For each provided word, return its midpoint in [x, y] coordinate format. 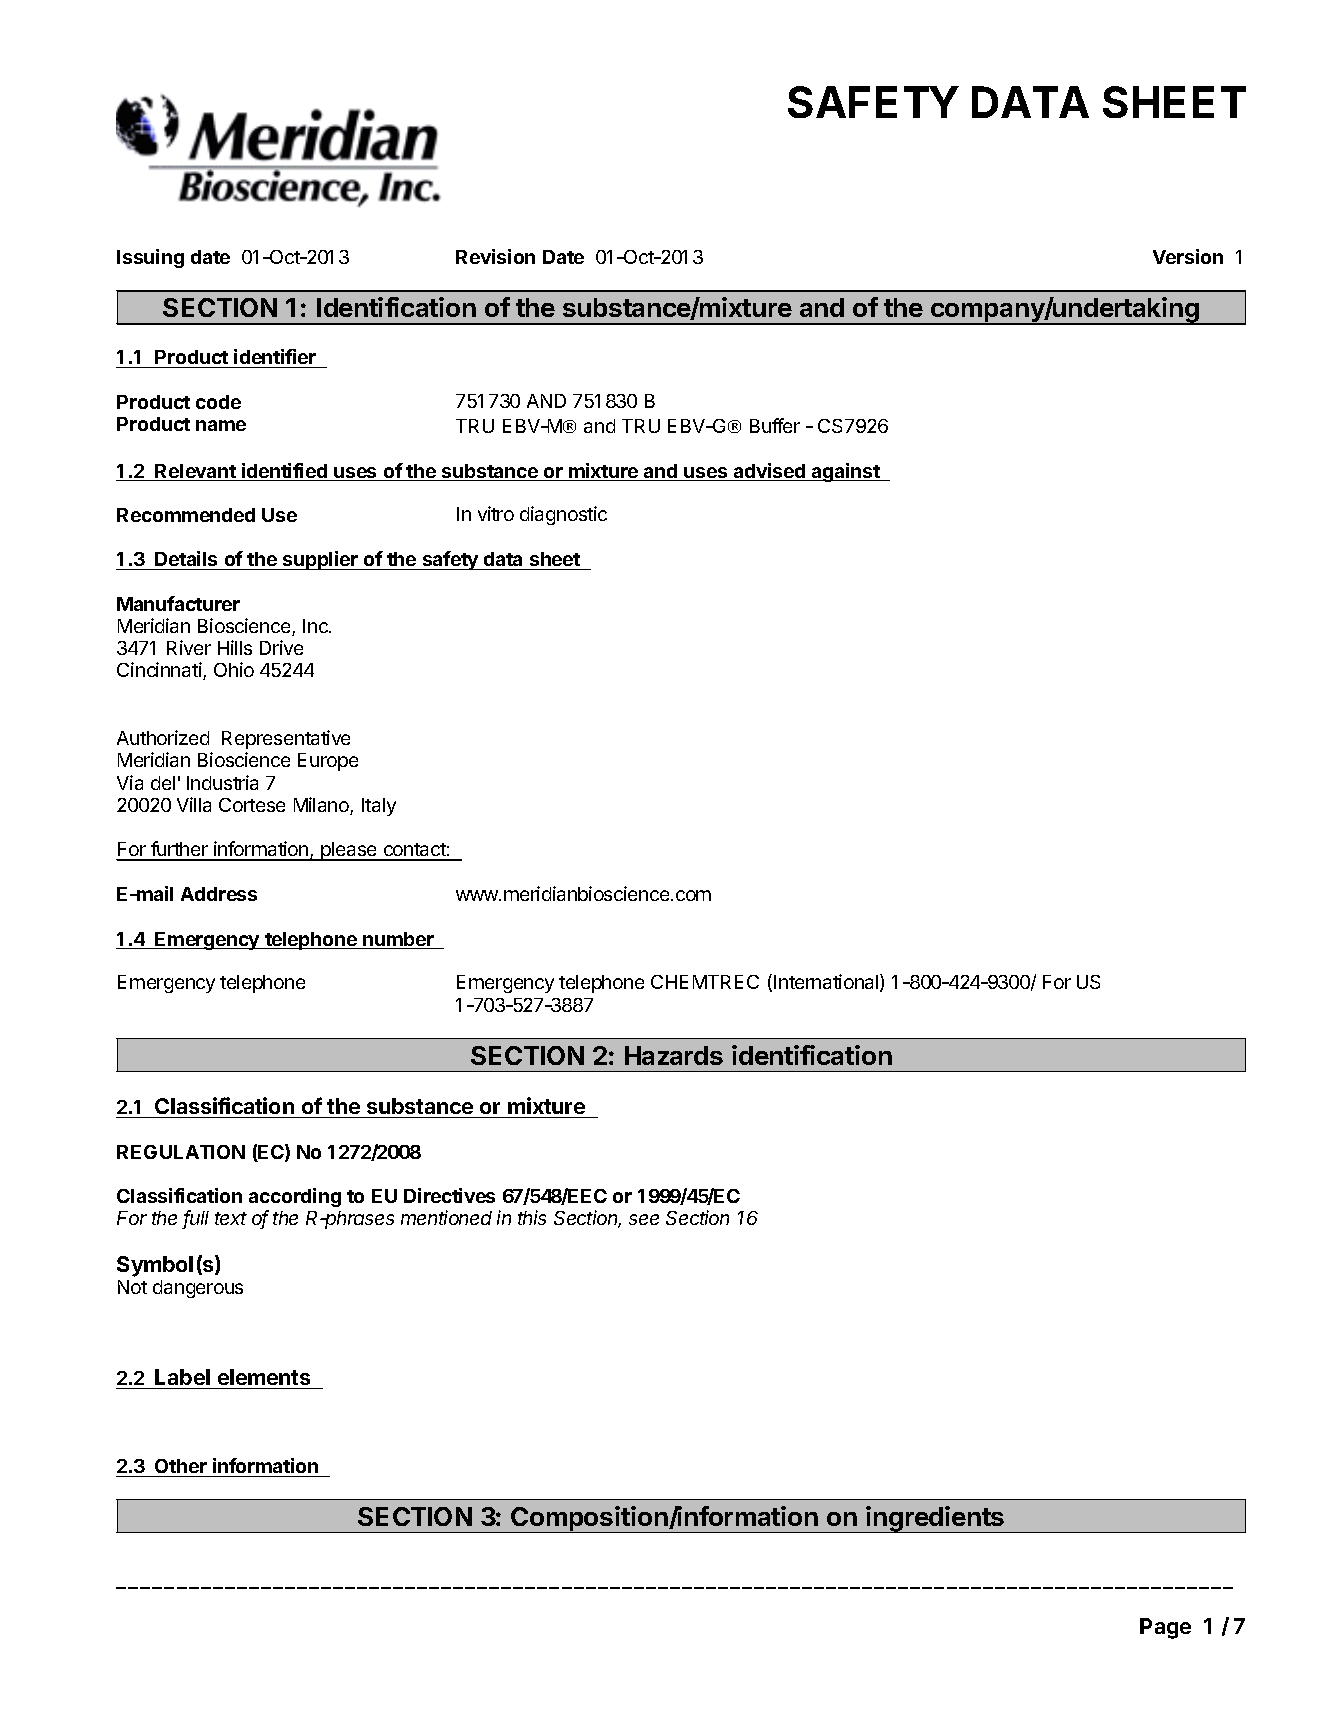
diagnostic [563, 515]
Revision [495, 256]
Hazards [674, 1055]
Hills [235, 647]
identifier [275, 358]
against [846, 472]
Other [181, 1468]
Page [1165, 1628]
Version [1188, 256]
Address [219, 894]
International [827, 983]
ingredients [936, 1519]
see [644, 1219]
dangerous [198, 1289]
